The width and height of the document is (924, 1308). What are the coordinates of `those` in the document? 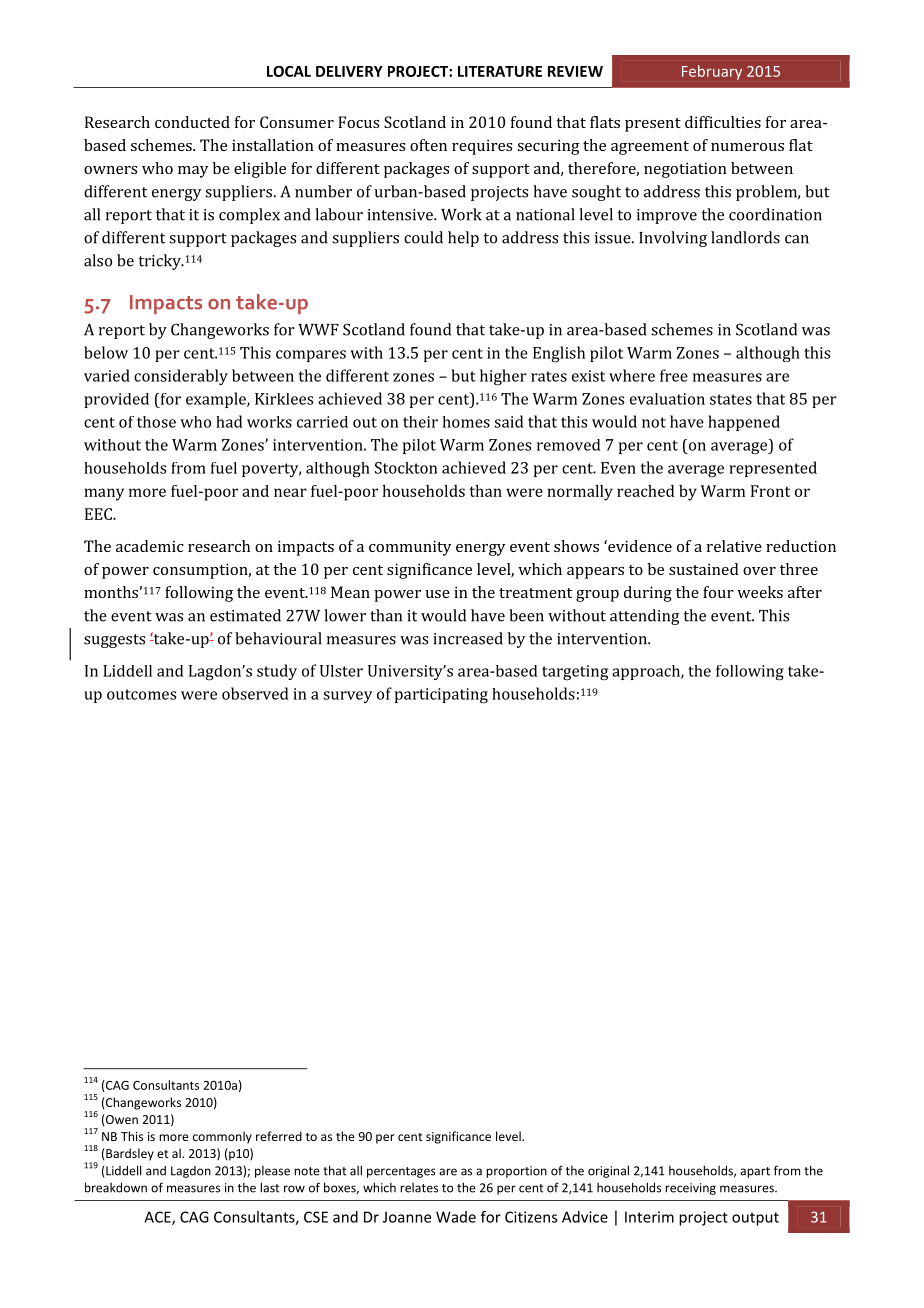 It's located at (156, 422).
